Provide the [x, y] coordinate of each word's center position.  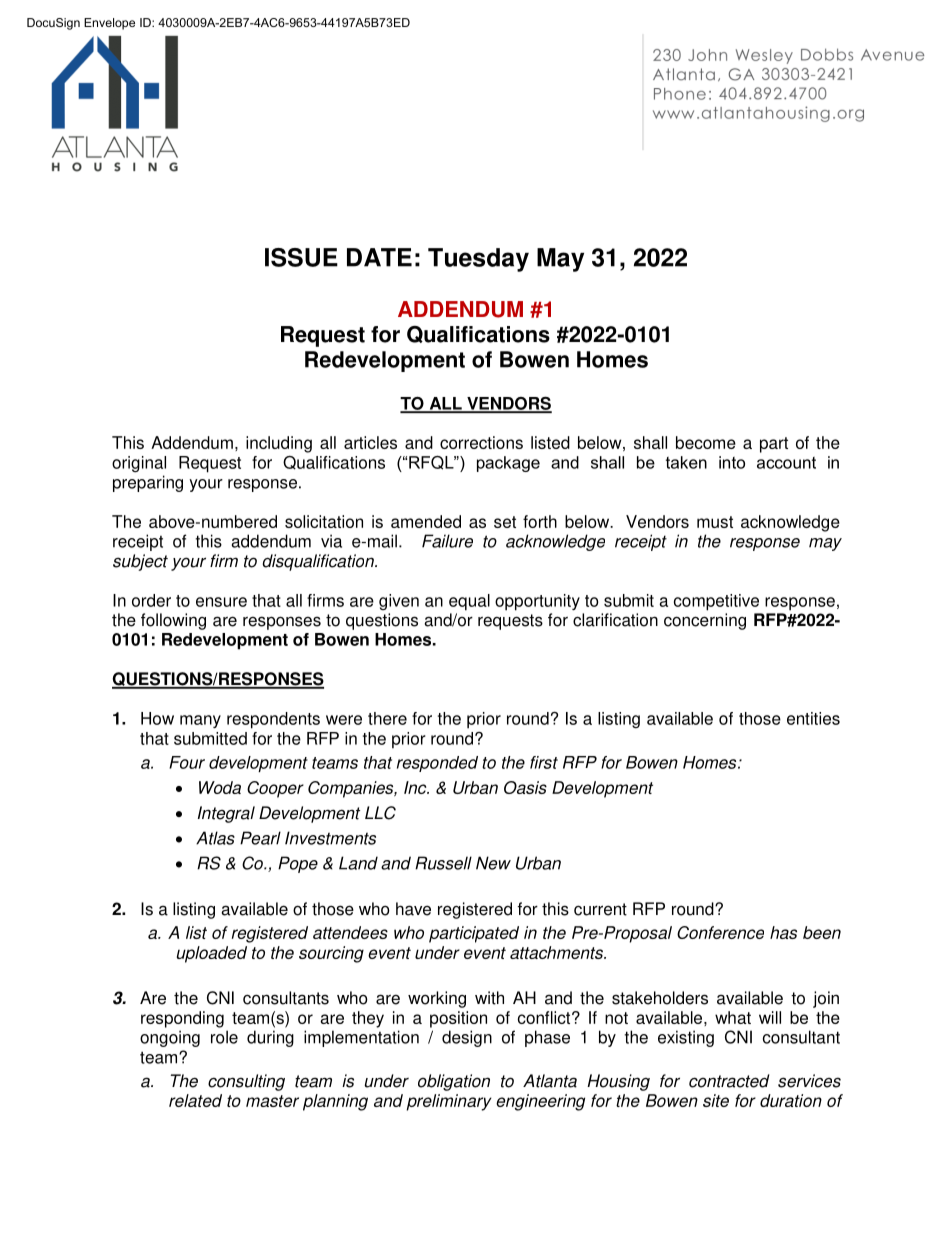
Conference [720, 932]
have [413, 909]
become [706, 442]
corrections [481, 442]
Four [187, 762]
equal [469, 602]
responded [437, 764]
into [732, 462]
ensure [221, 602]
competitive [716, 602]
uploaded [212, 954]
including [279, 444]
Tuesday [478, 260]
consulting [246, 1082]
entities [813, 718]
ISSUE [301, 257]
